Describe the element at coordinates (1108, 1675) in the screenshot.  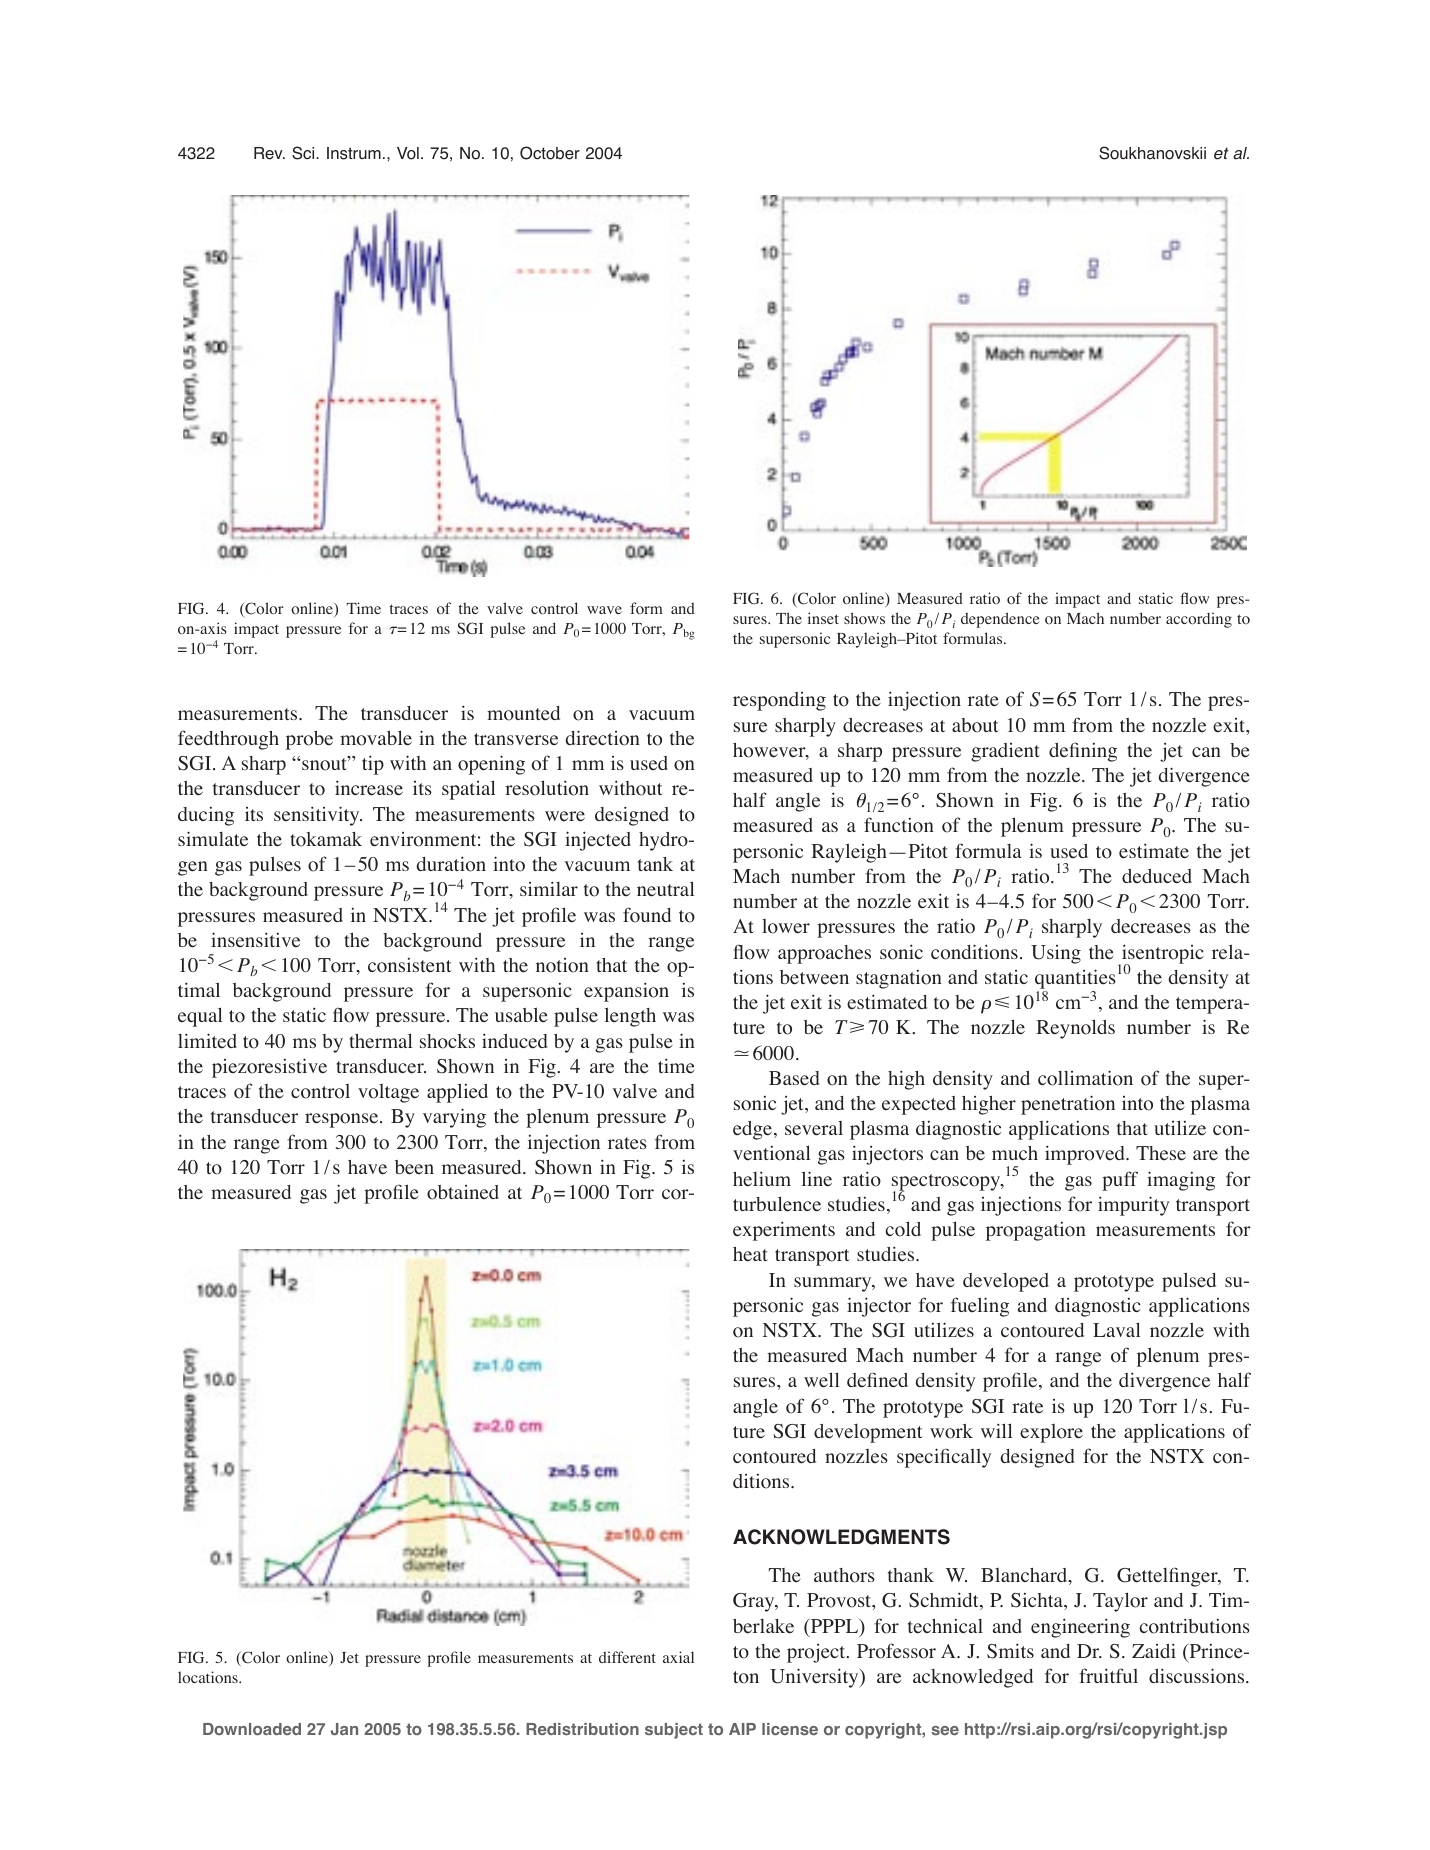
I see `fruitful` at that location.
